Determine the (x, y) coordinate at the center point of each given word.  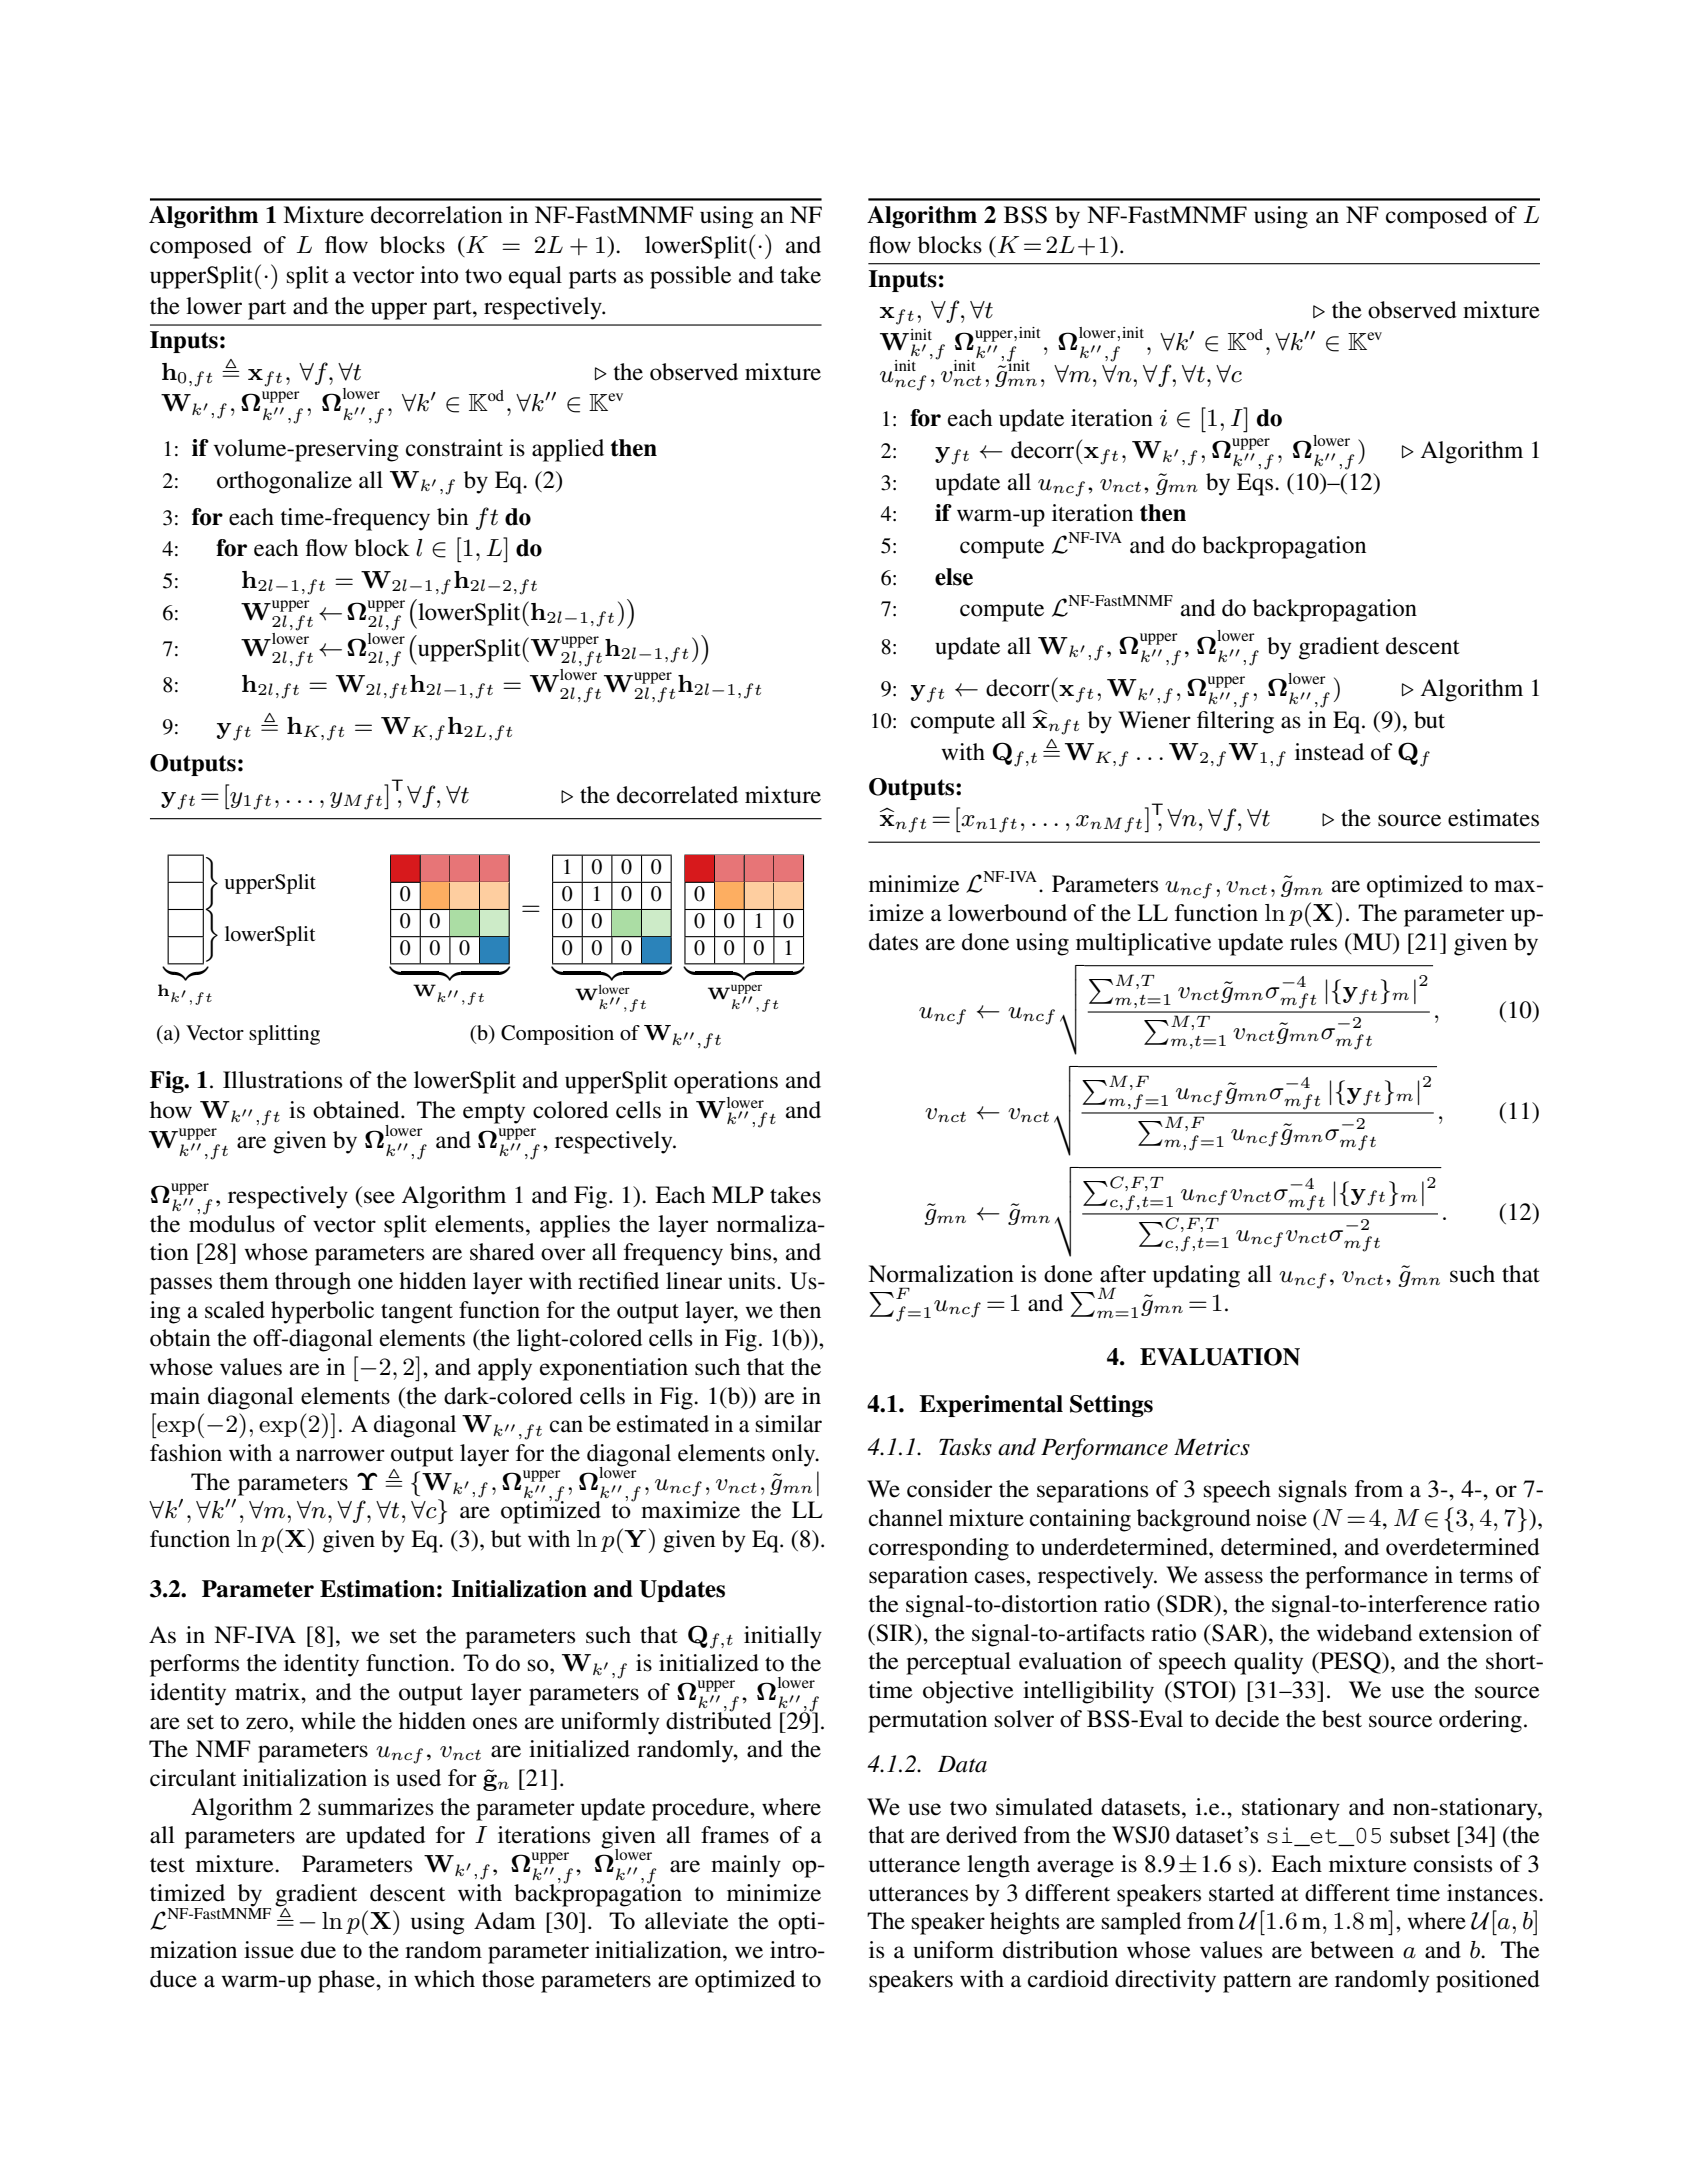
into (439, 275)
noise (1281, 1518)
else (954, 577)
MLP (738, 1194)
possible (690, 277)
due (318, 1950)
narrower (340, 1455)
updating (1196, 1276)
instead (1329, 752)
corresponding (939, 1549)
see (379, 1197)
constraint (454, 448)
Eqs (1255, 484)
